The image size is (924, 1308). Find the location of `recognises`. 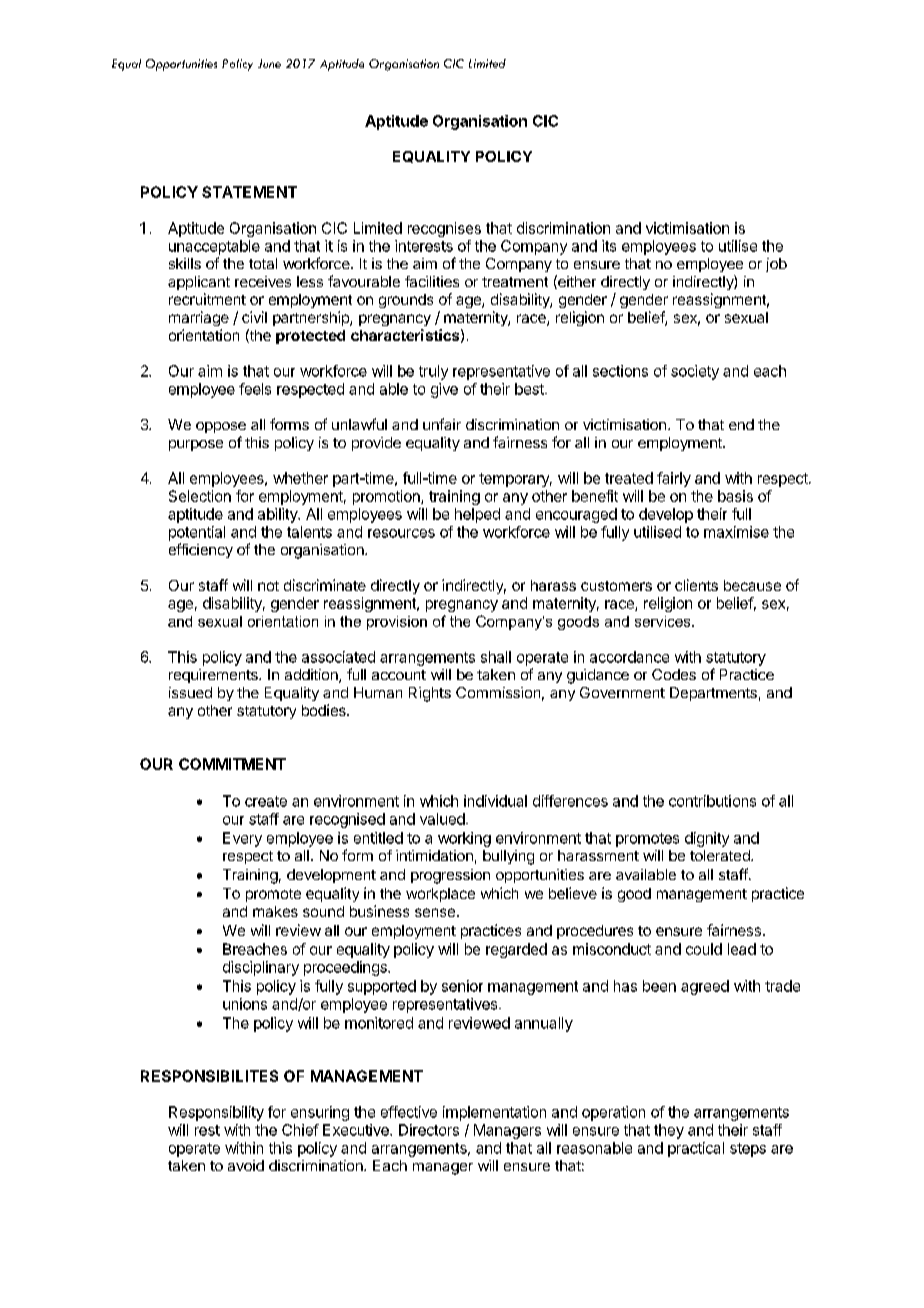

recognises is located at coordinates (444, 229).
